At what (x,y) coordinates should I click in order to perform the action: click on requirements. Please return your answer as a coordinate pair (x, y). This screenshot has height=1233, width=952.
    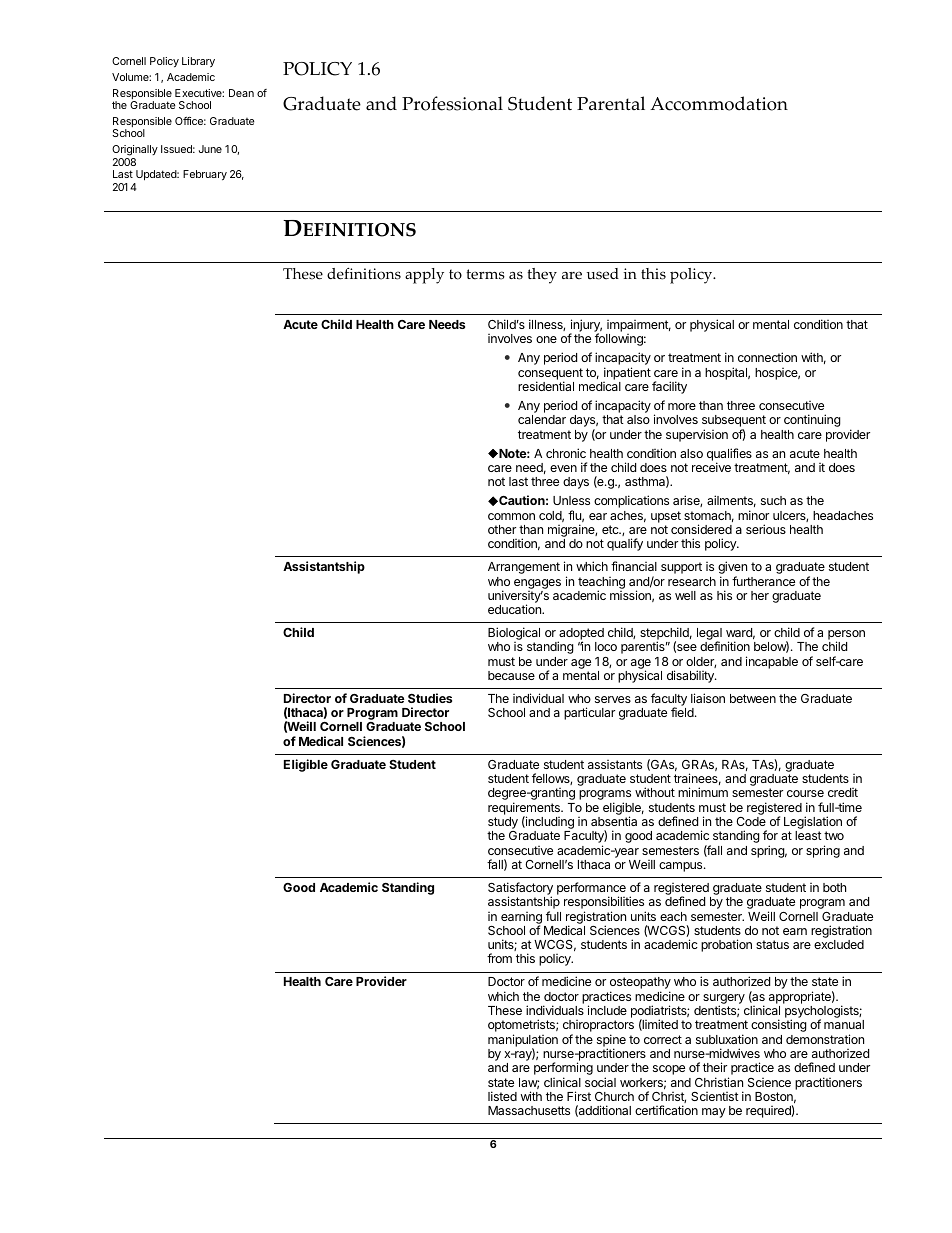
    Looking at the image, I should click on (525, 809).
